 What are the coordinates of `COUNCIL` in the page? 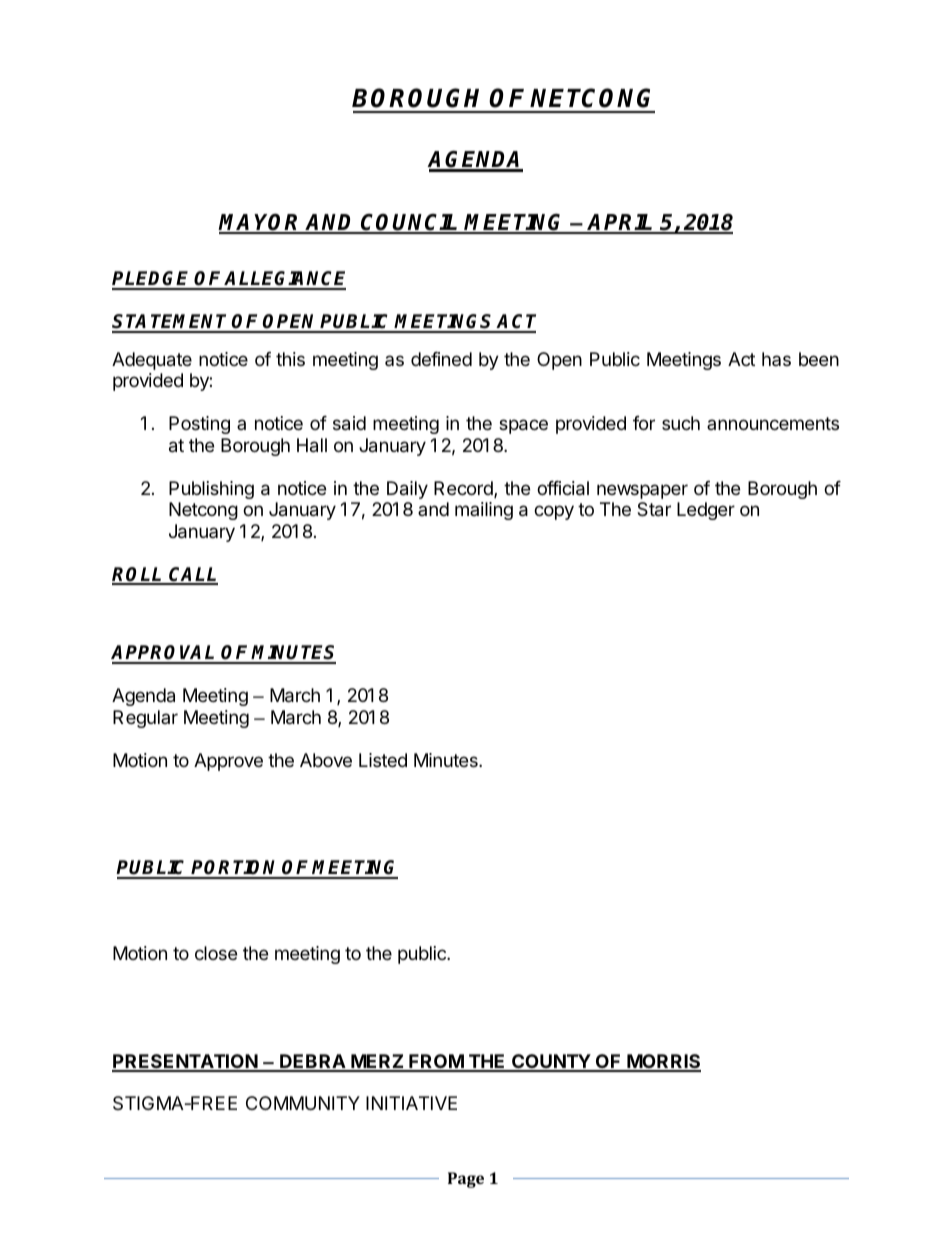 It's located at (410, 223).
